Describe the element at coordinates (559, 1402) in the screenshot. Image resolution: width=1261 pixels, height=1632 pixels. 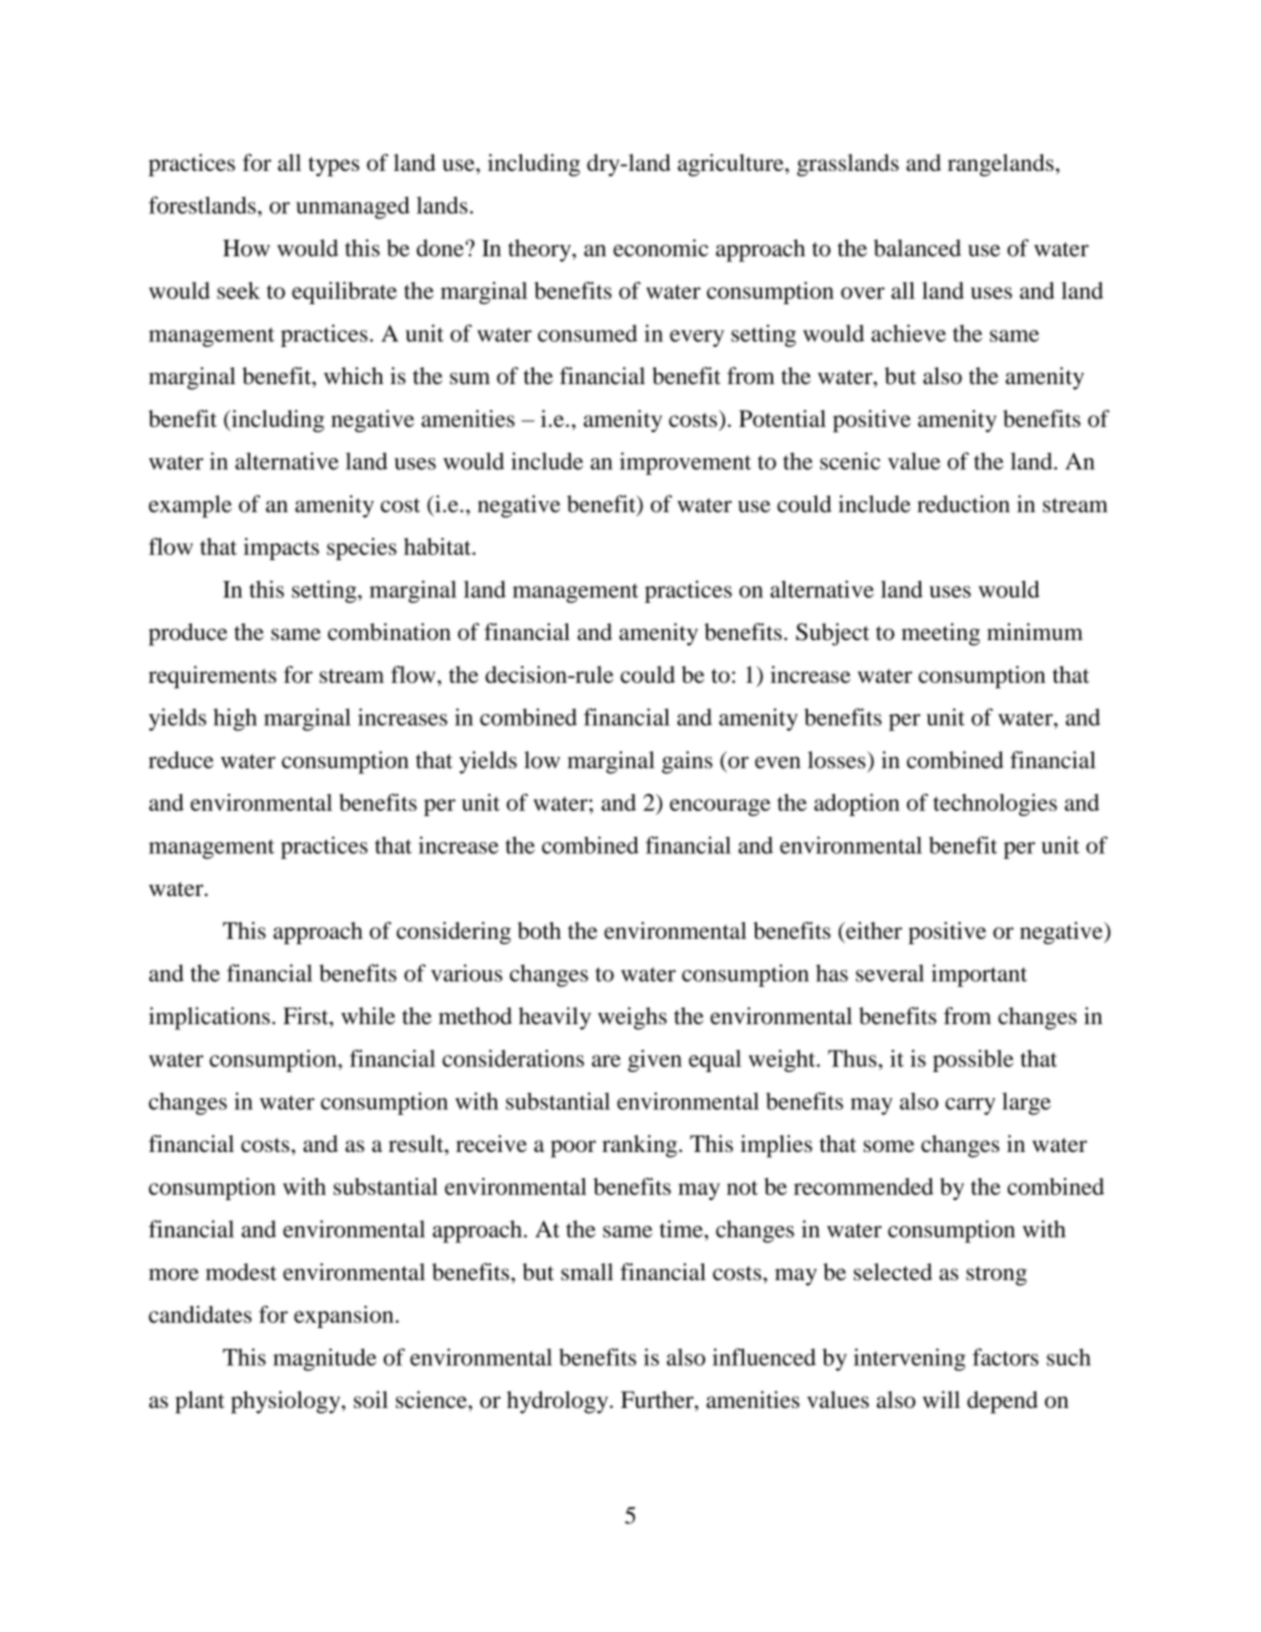
I see `hydrology` at that location.
